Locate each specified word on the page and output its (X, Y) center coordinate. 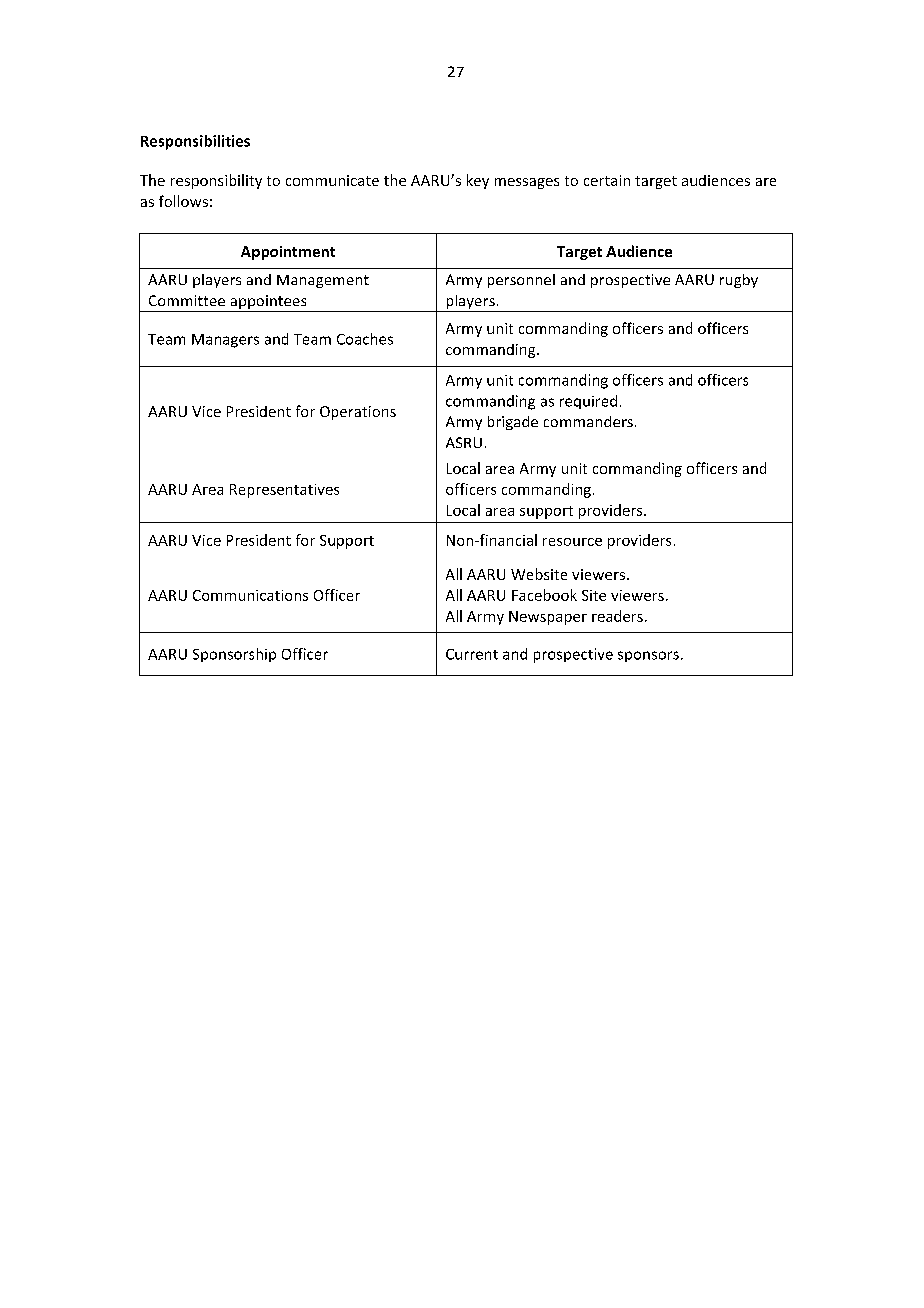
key (478, 181)
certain (607, 180)
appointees (268, 303)
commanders (588, 421)
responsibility (216, 181)
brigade (513, 423)
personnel (521, 281)
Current (472, 654)
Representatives (284, 491)
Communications (250, 595)
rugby (739, 281)
